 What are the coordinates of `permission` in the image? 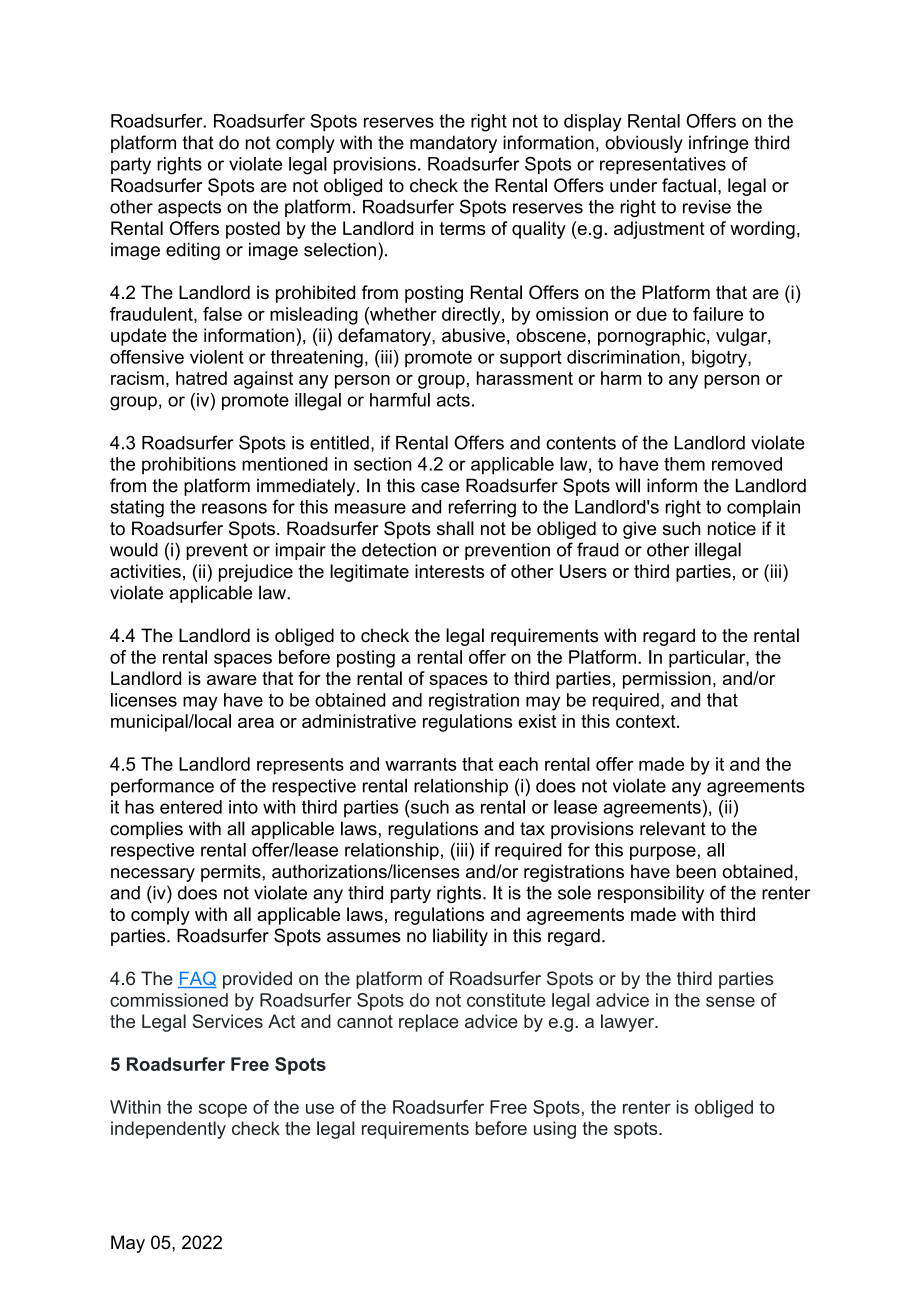 It's located at (667, 680).
